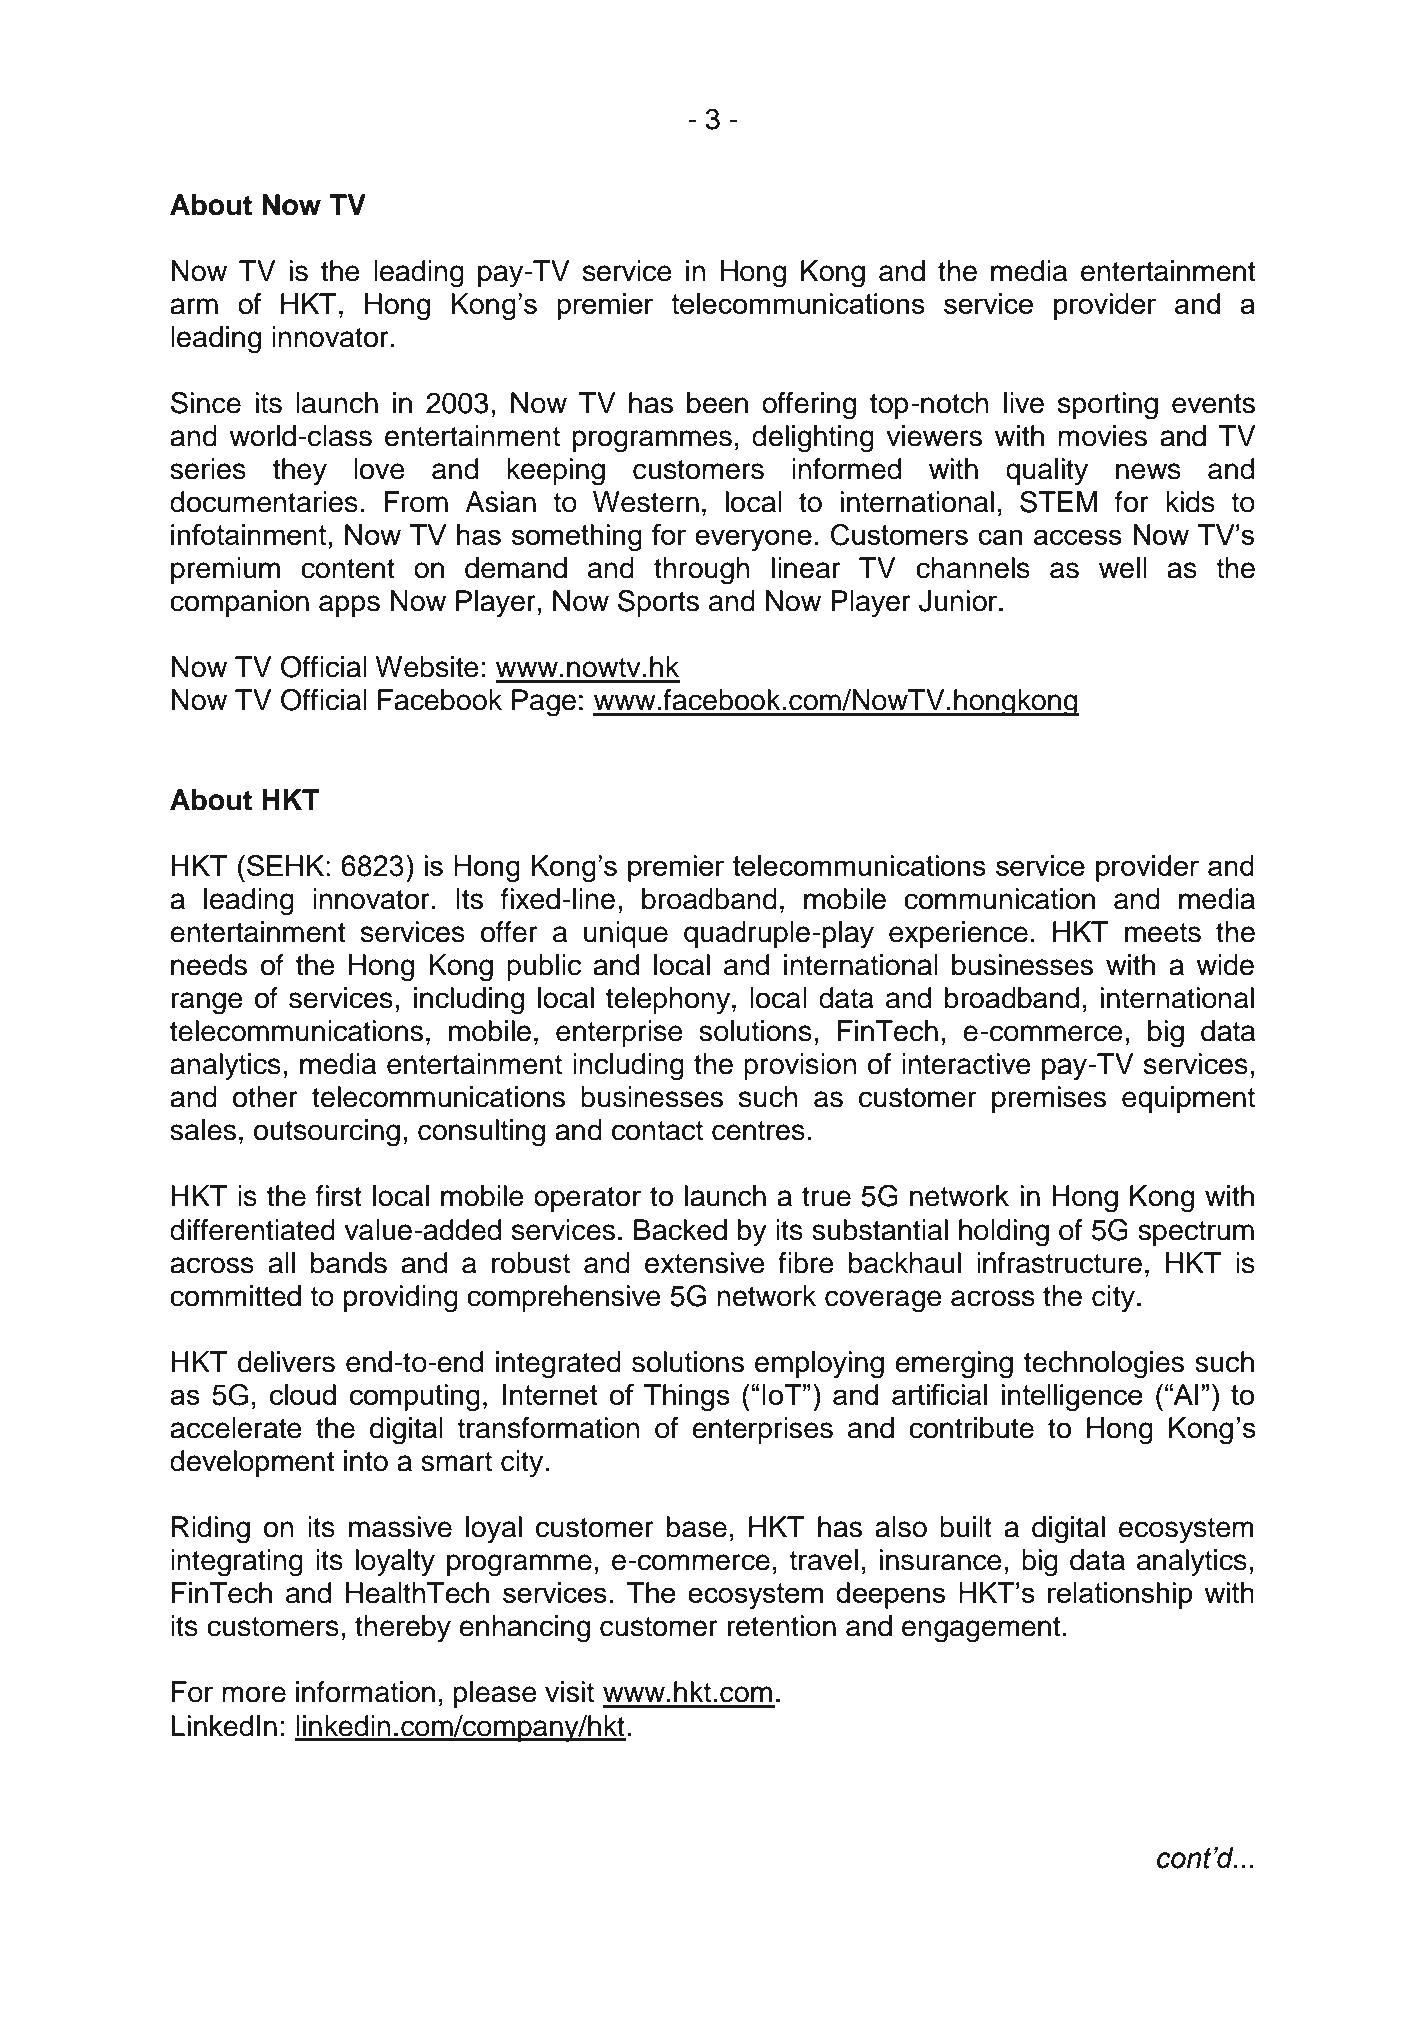 This document has width=1426, height=2017. Describe the element at coordinates (1059, 1263) in the document. I see `infrastructure` at that location.
